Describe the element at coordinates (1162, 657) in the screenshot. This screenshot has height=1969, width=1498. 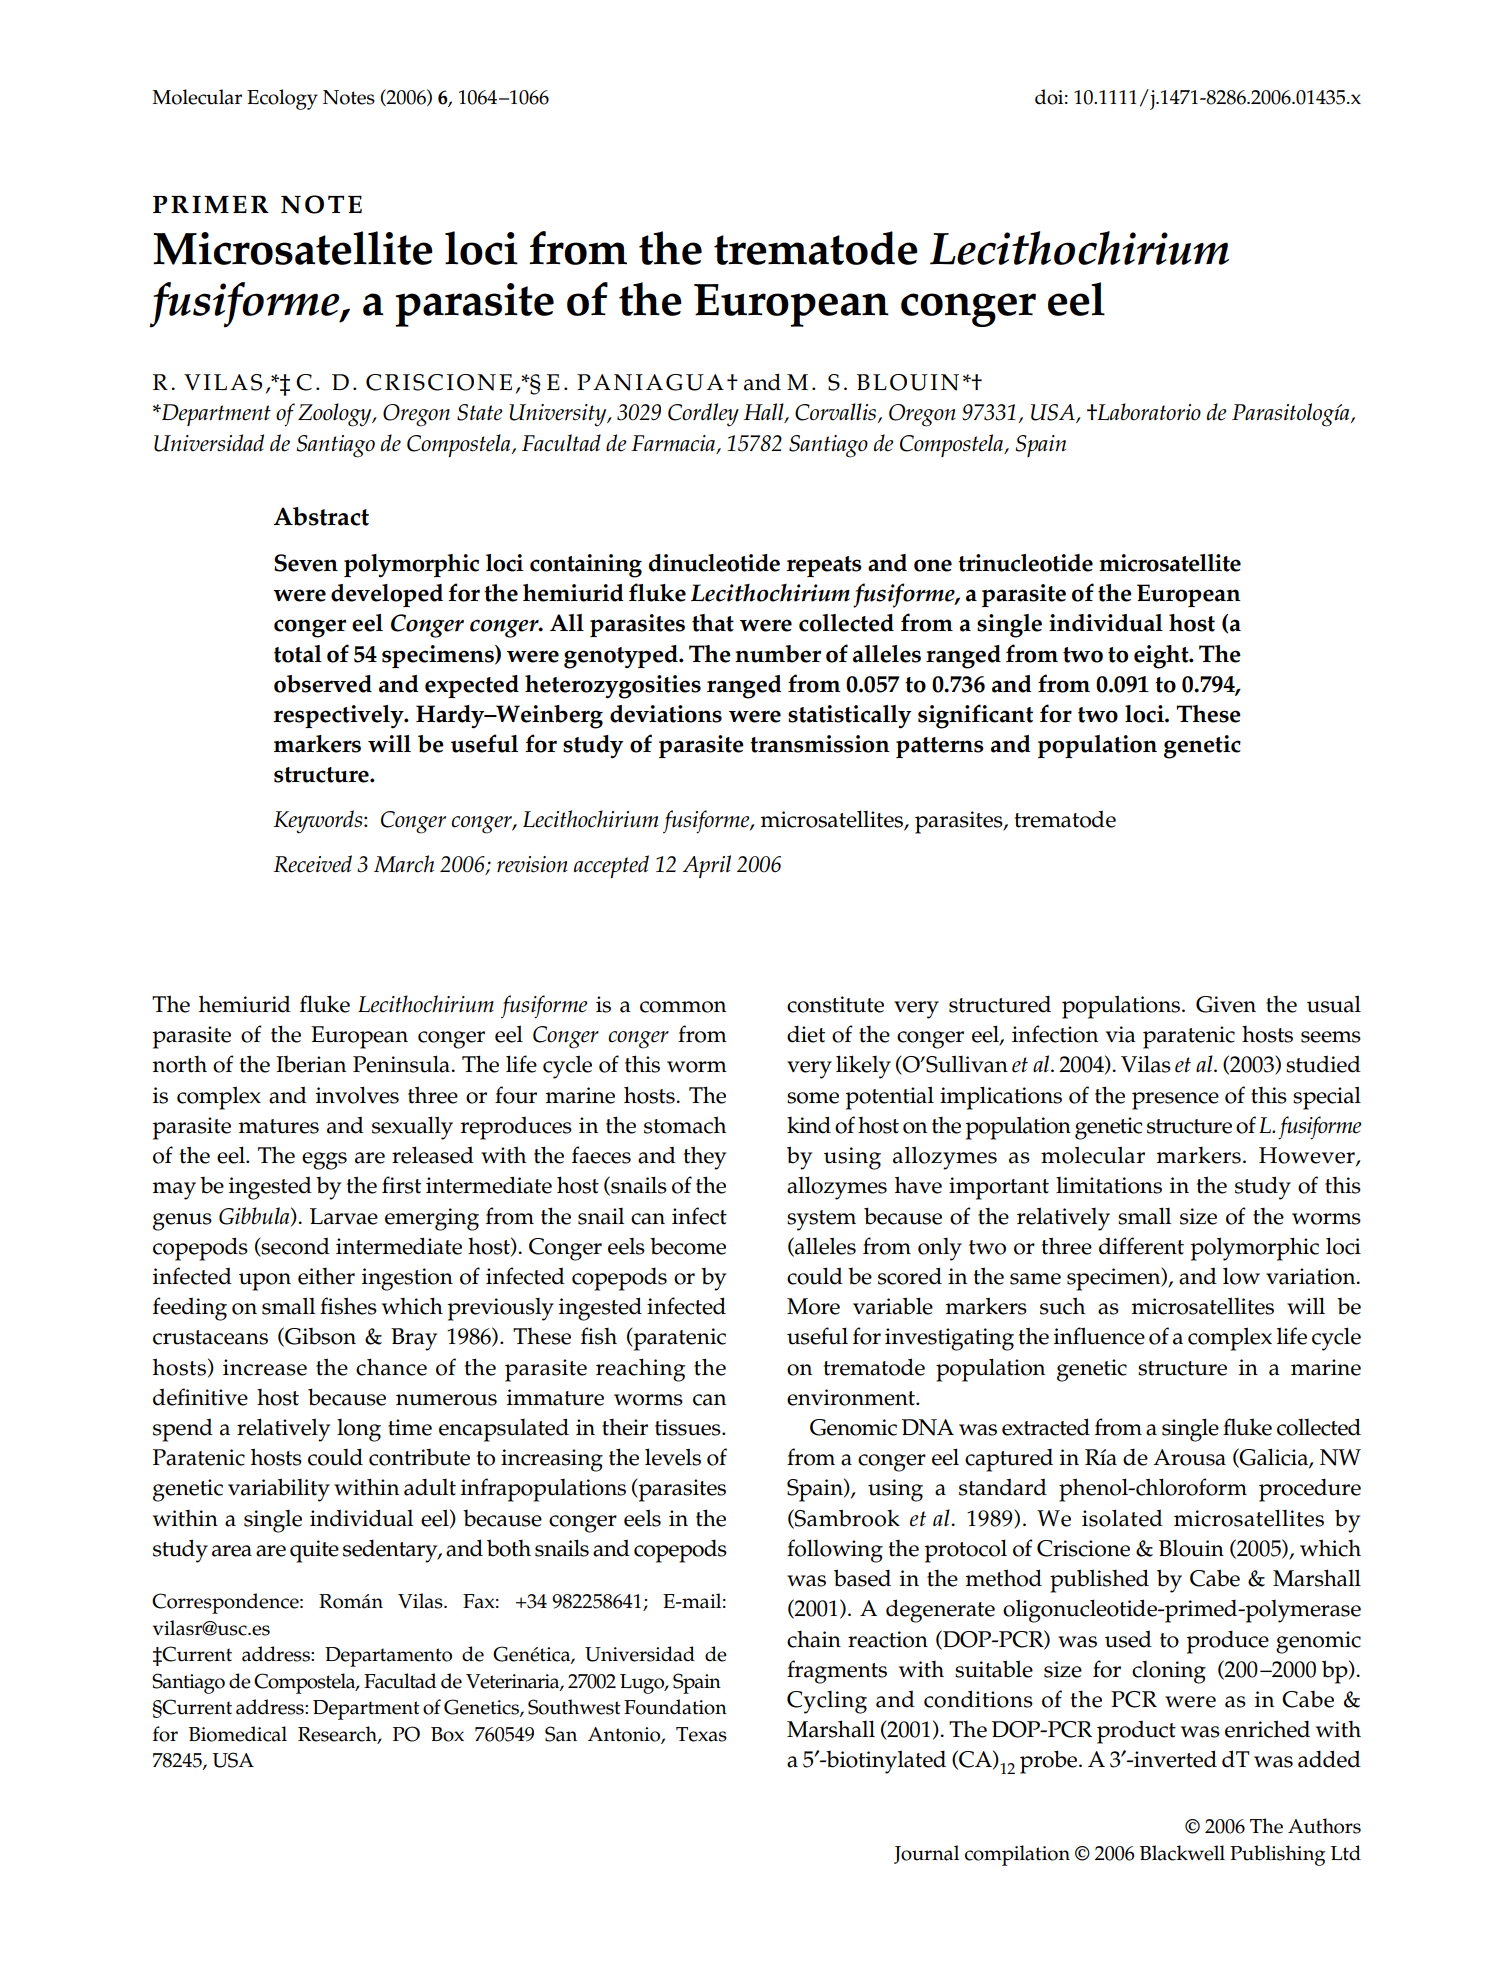
I see `eight` at that location.
